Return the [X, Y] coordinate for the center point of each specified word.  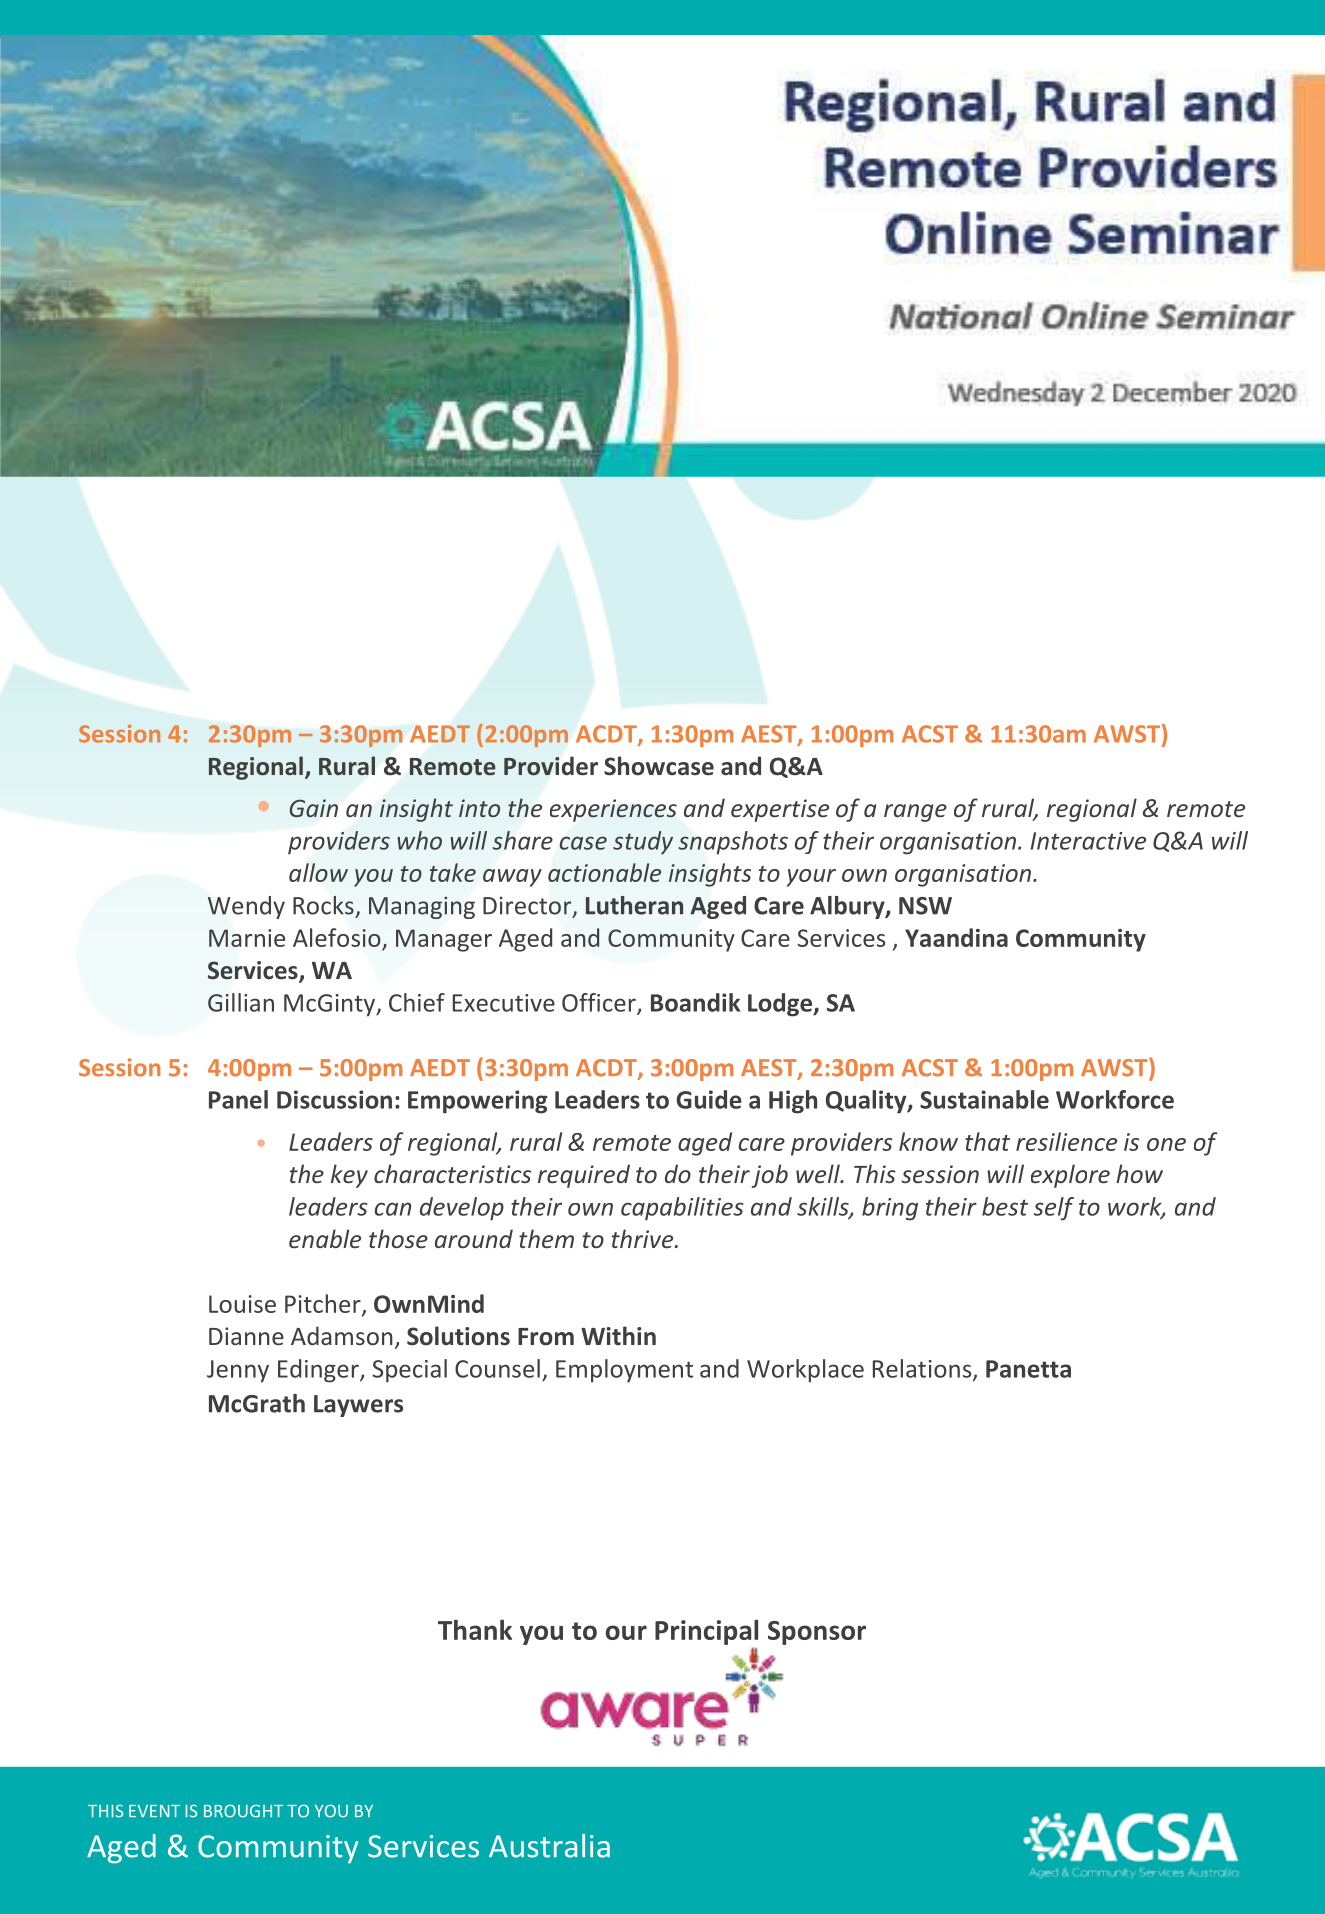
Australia [549, 1846]
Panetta [1028, 1369]
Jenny [238, 1371]
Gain [314, 808]
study [643, 843]
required [584, 1176]
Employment [624, 1371]
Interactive [1088, 841]
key [349, 1176]
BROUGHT [243, 1811]
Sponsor [817, 1633]
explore [1070, 1176]
